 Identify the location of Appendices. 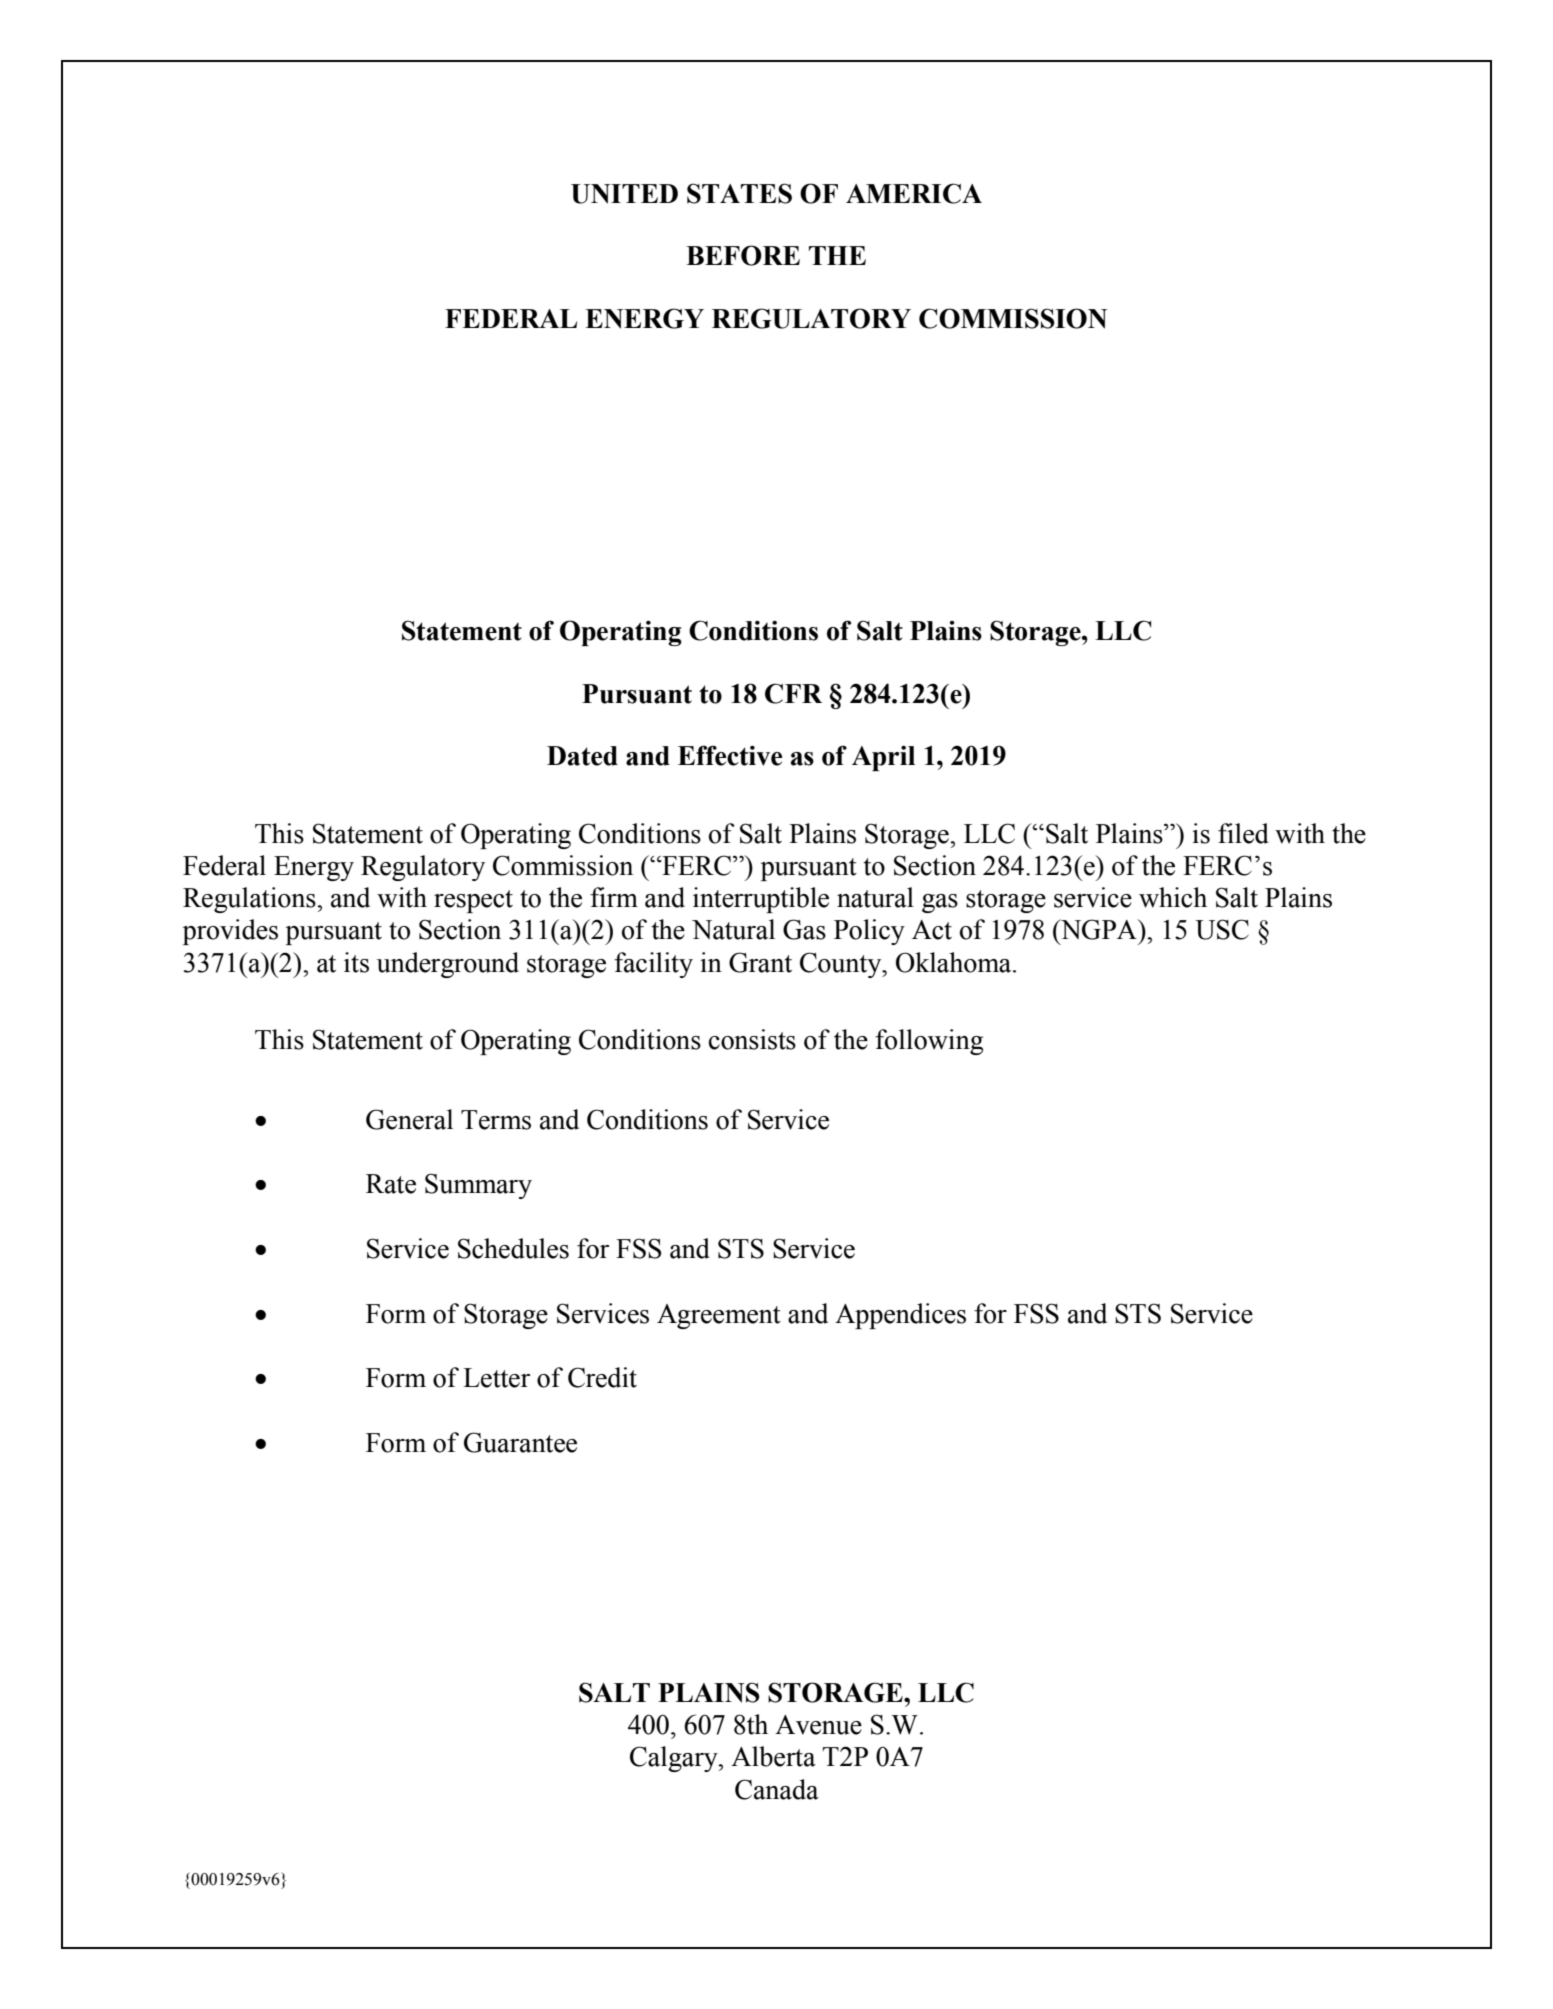
(900, 1316).
